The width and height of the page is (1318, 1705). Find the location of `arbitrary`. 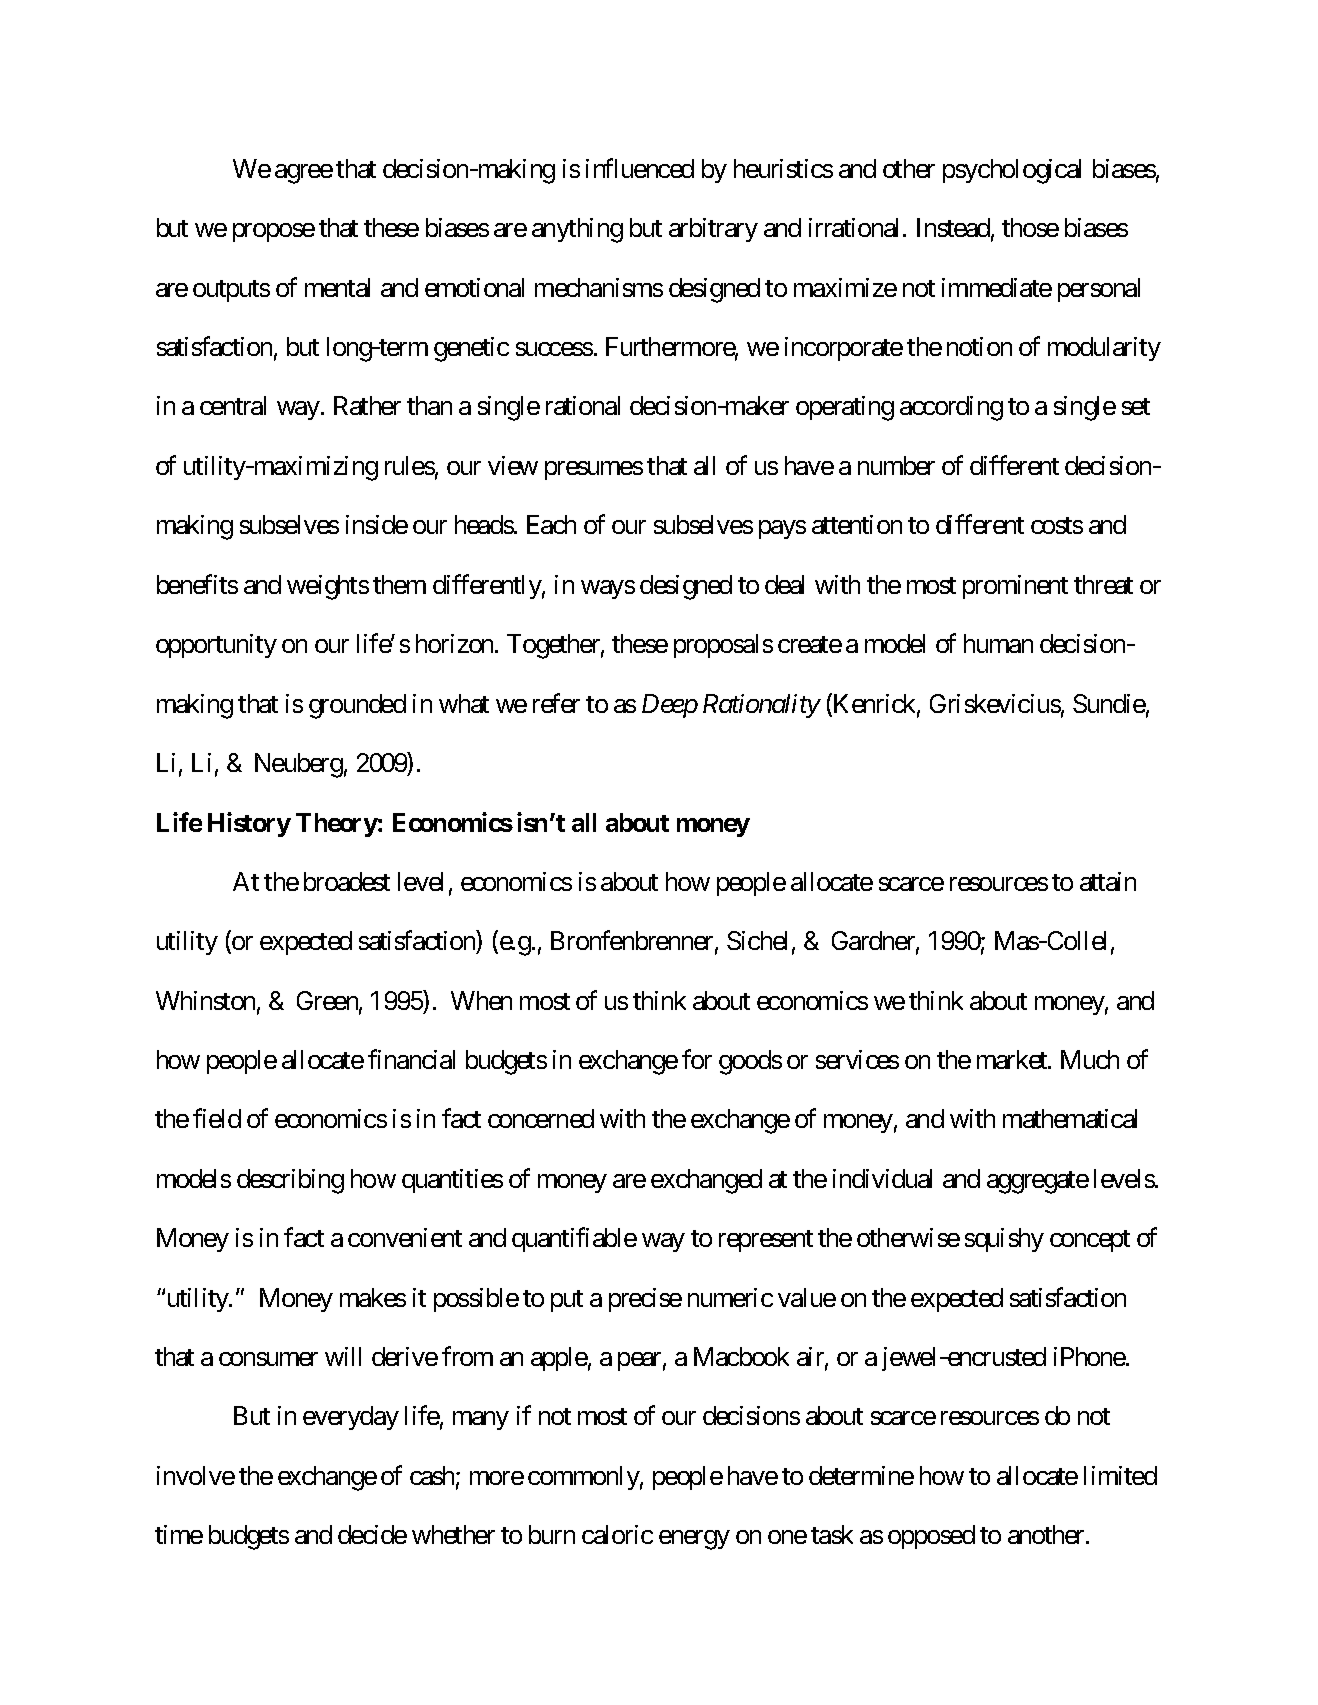

arbitrary is located at coordinates (713, 230).
